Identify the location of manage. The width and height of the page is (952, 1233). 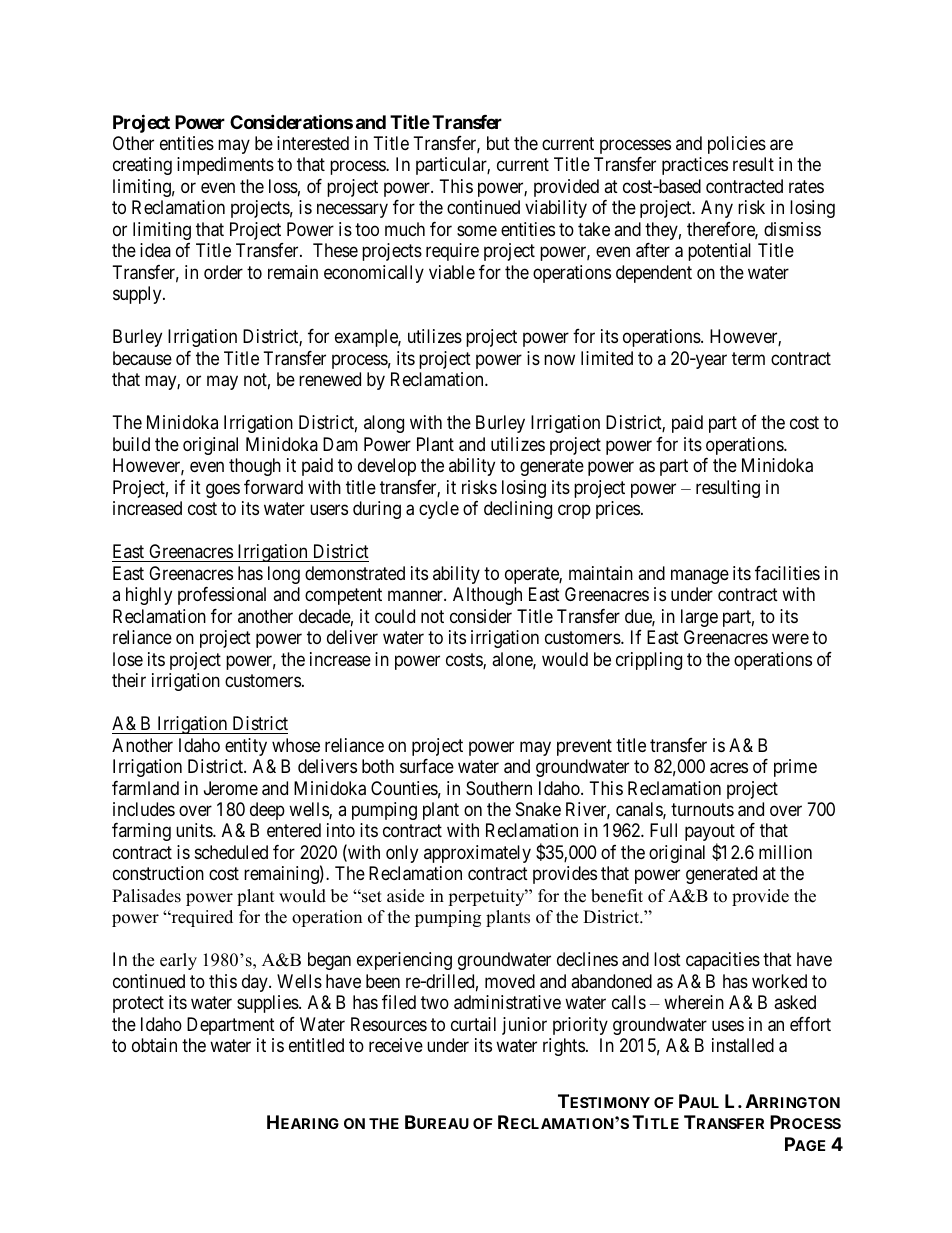
(700, 576).
